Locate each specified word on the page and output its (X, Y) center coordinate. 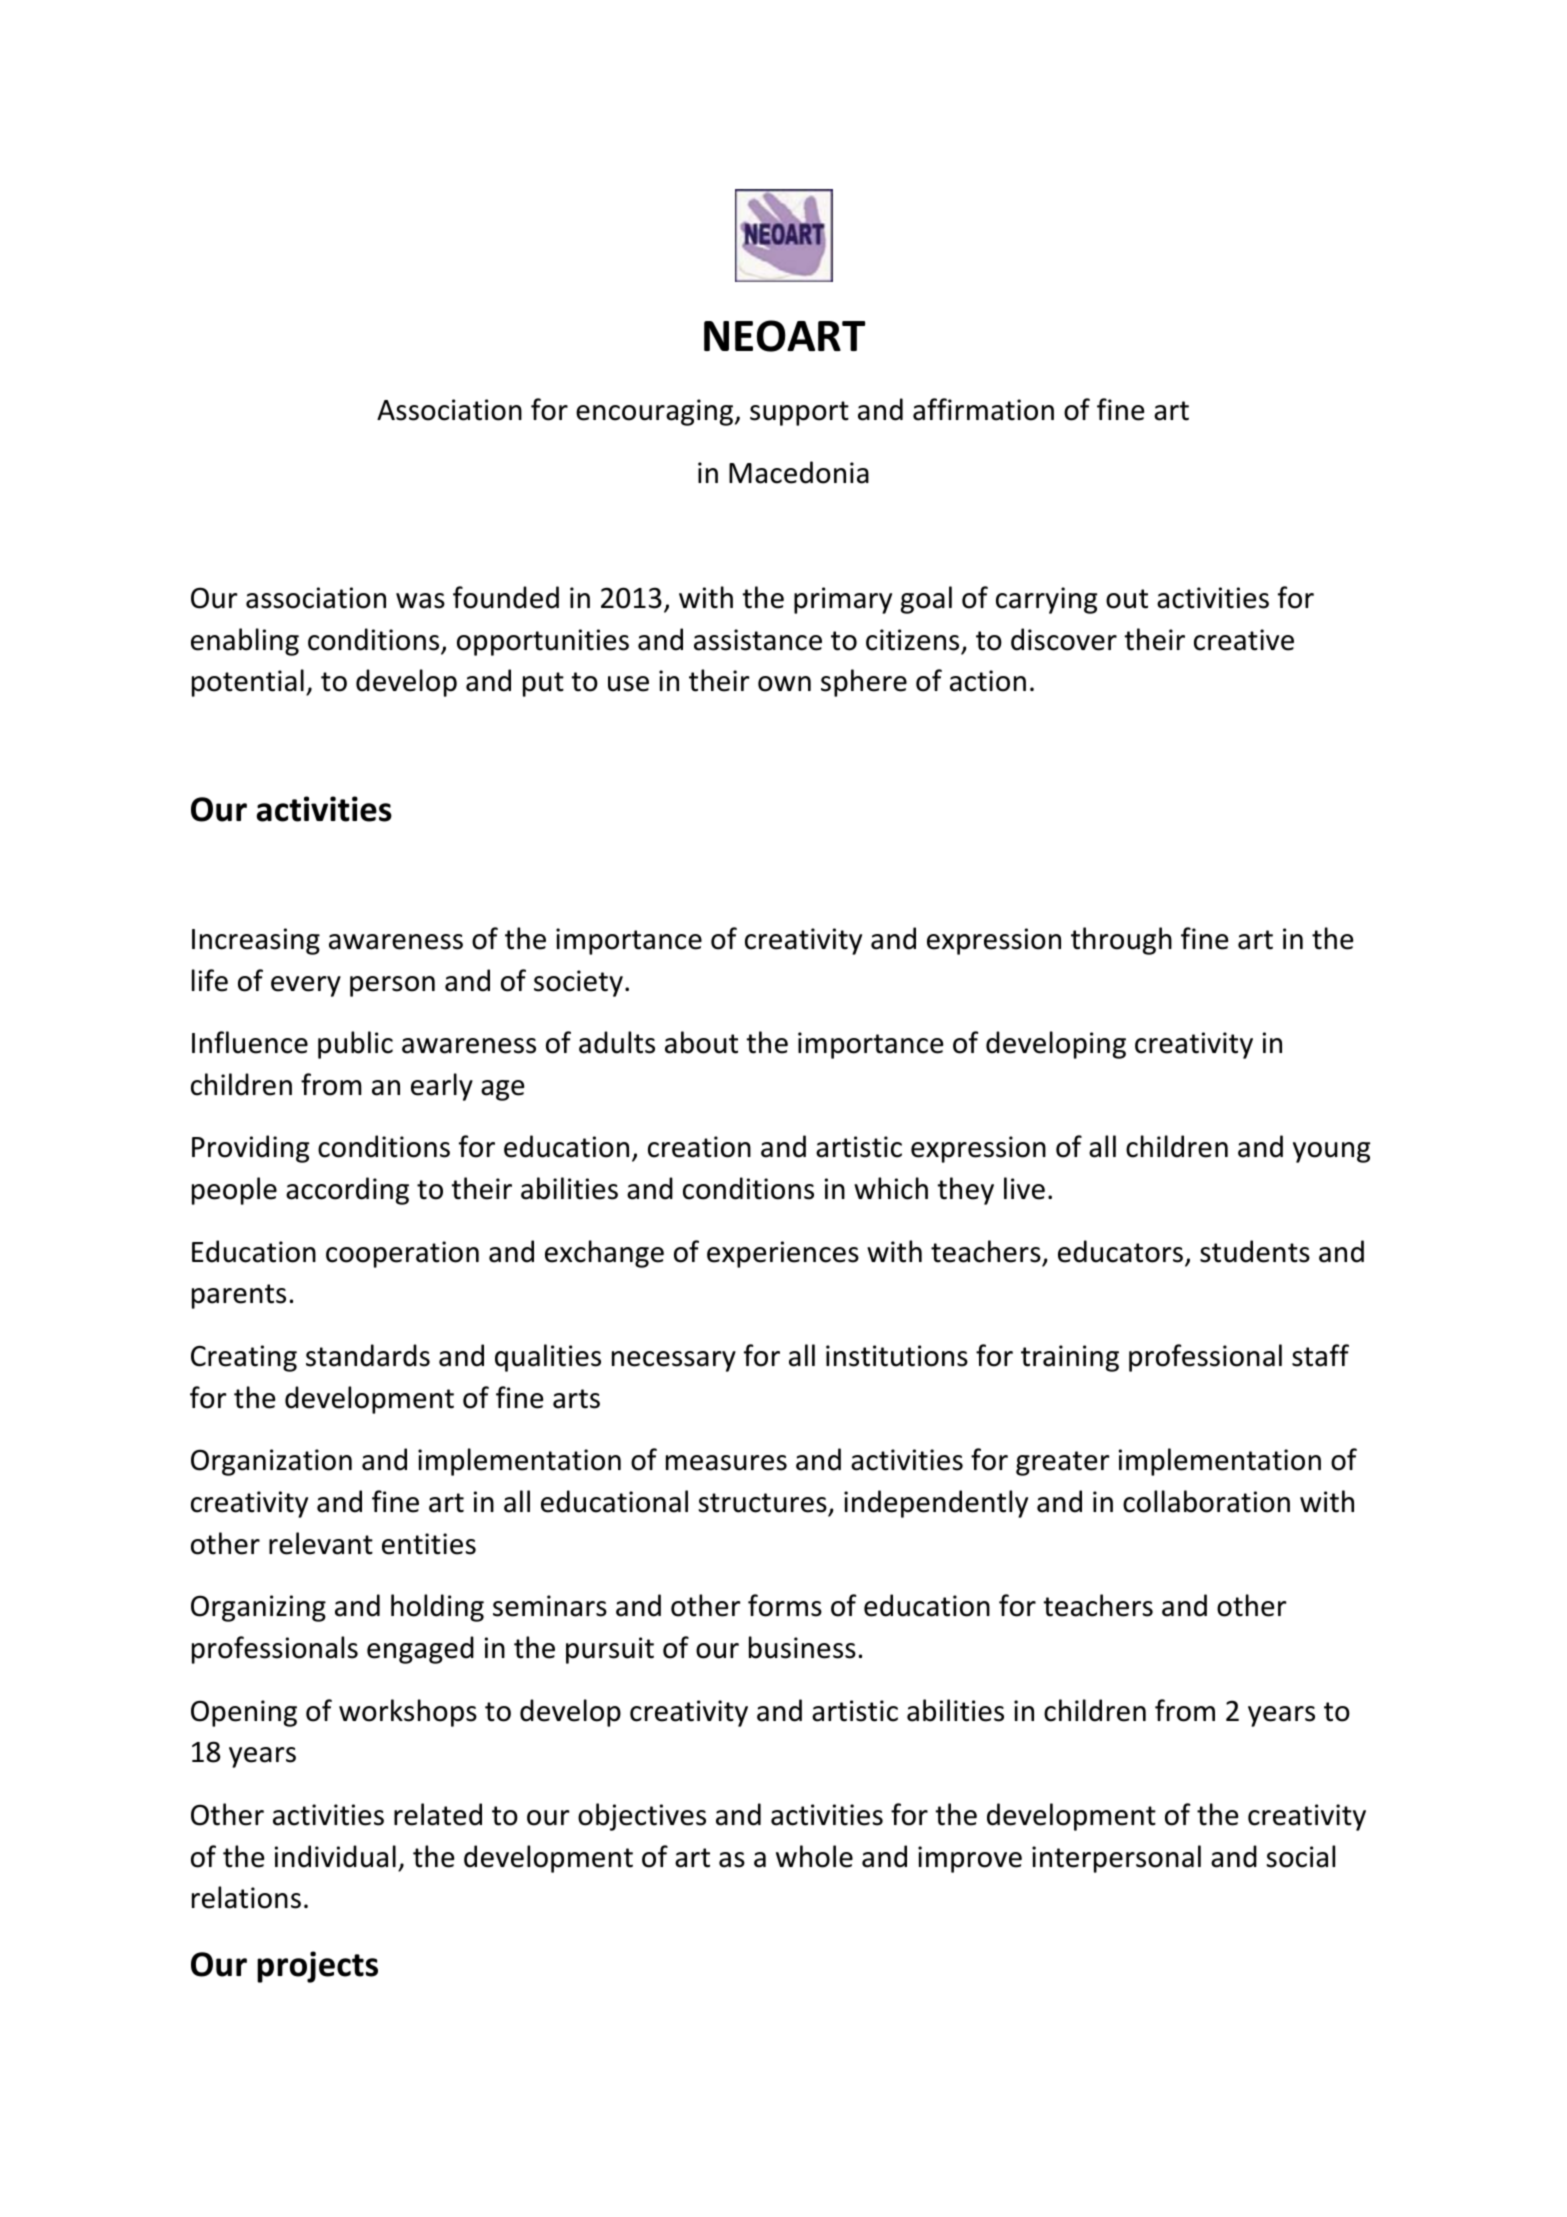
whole (814, 1856)
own (784, 684)
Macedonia (799, 472)
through (1121, 941)
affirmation (983, 409)
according (347, 1191)
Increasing (256, 941)
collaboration (1206, 1501)
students (1255, 1251)
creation (699, 1147)
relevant (321, 1543)
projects (317, 1967)
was (420, 601)
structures (762, 1503)
